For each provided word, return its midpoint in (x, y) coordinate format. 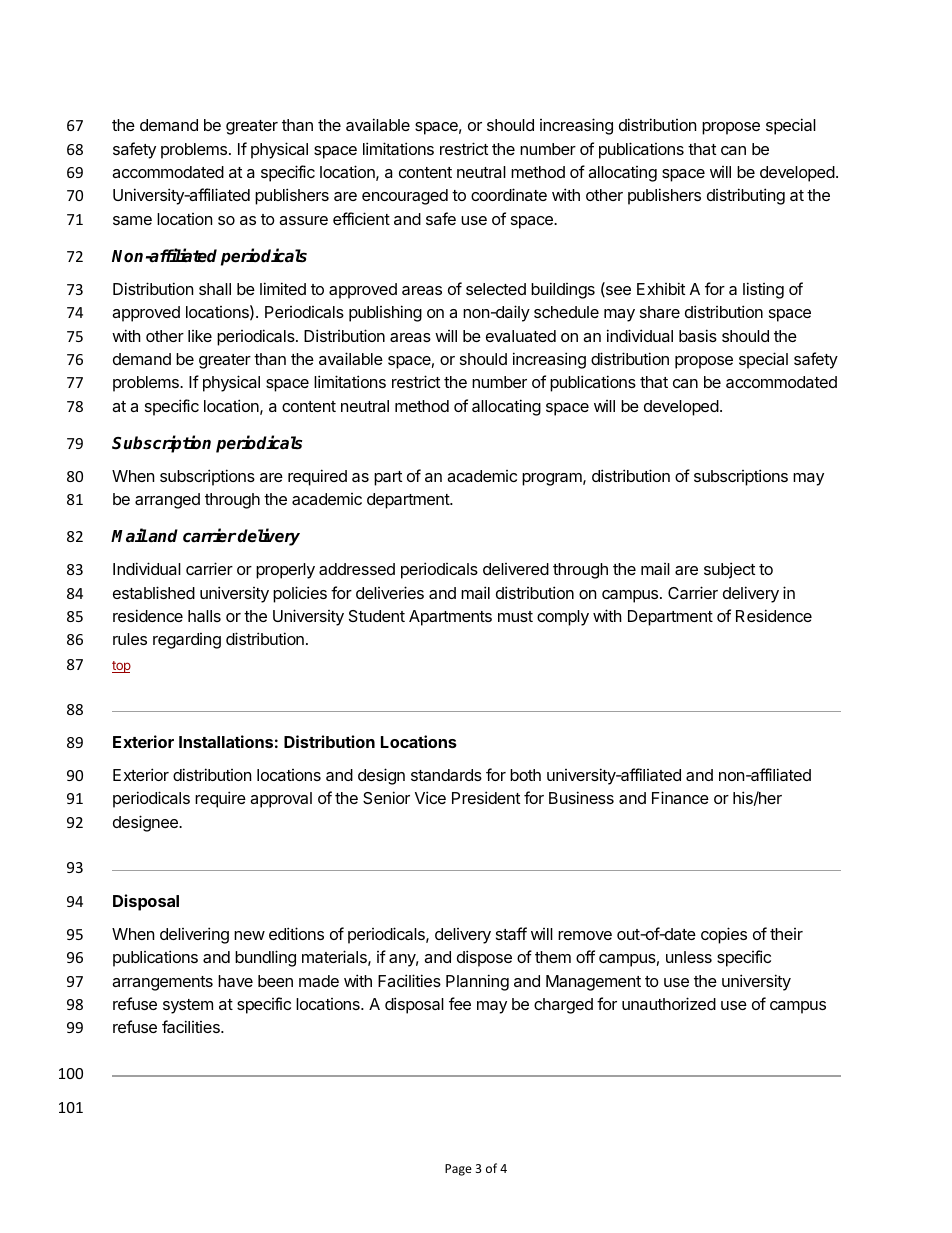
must (515, 616)
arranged (167, 501)
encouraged (405, 197)
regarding (187, 641)
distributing (746, 196)
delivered (516, 569)
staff (511, 933)
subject (729, 570)
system (188, 1006)
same (132, 220)
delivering (194, 935)
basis (698, 335)
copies (724, 935)
